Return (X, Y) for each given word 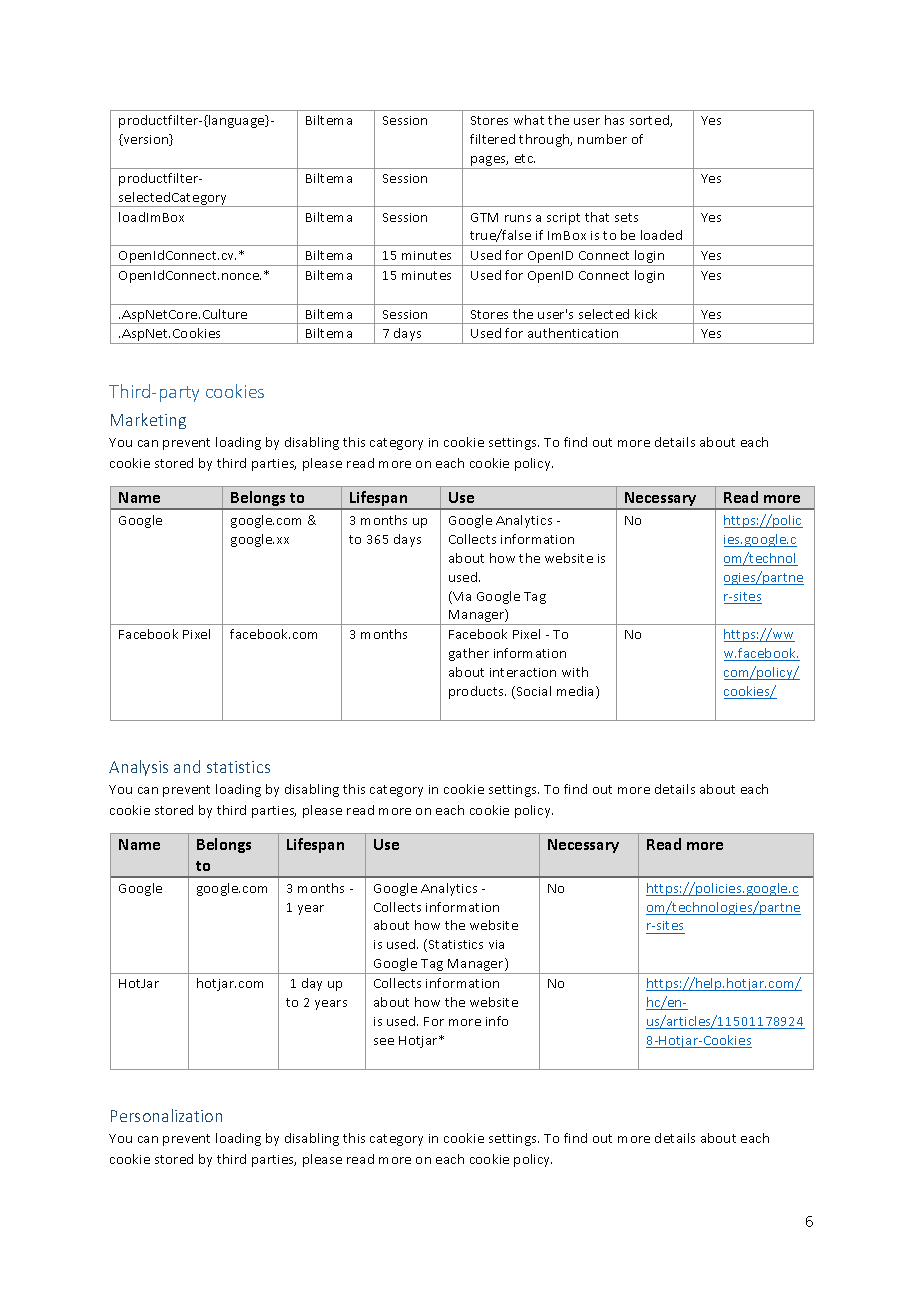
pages (489, 162)
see (384, 1041)
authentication (573, 333)
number (602, 139)
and (187, 766)
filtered (492, 139)
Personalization (166, 1115)
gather (469, 654)
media (577, 692)
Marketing (148, 421)
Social (532, 692)
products (477, 692)
